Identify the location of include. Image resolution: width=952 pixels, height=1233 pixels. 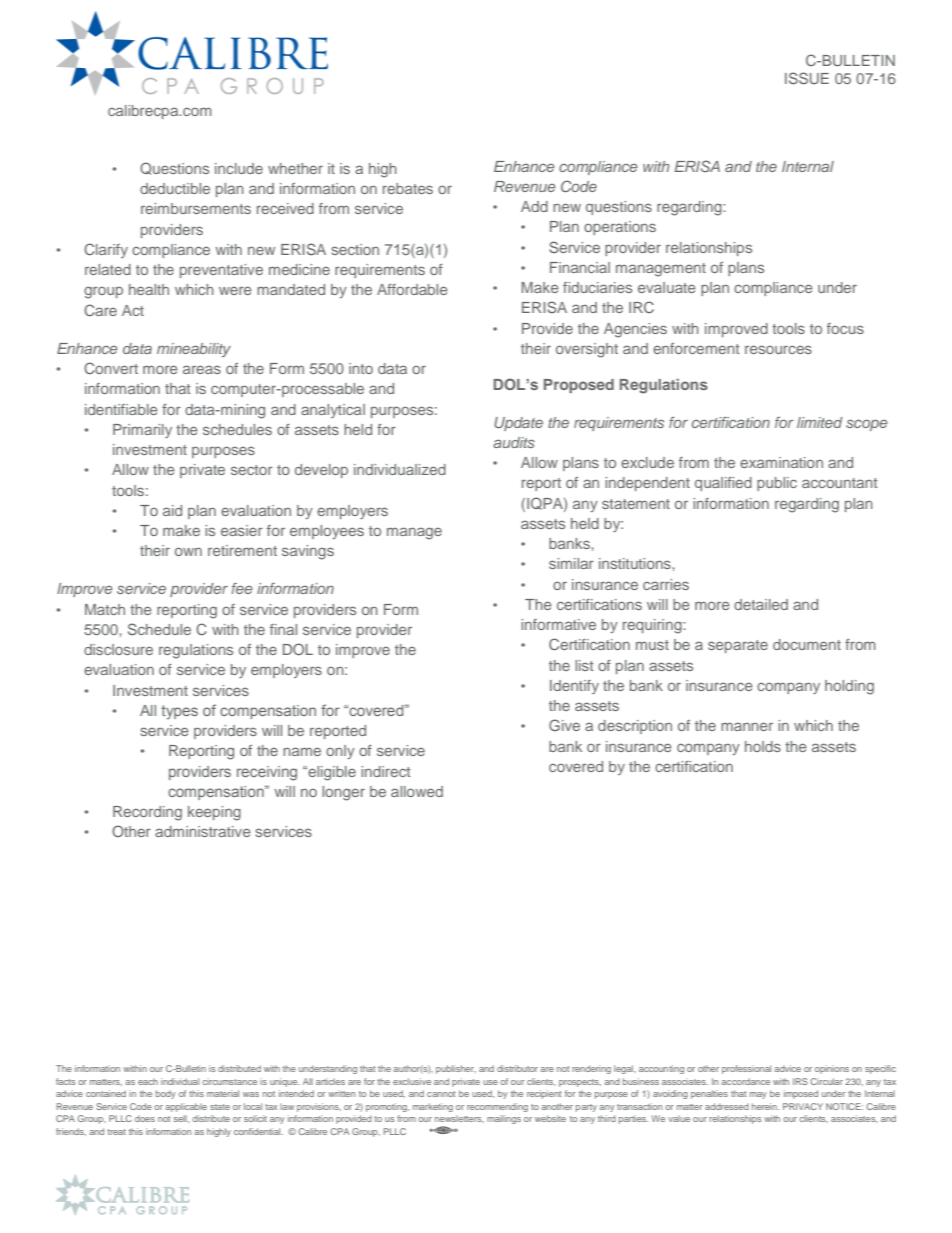
(239, 168).
